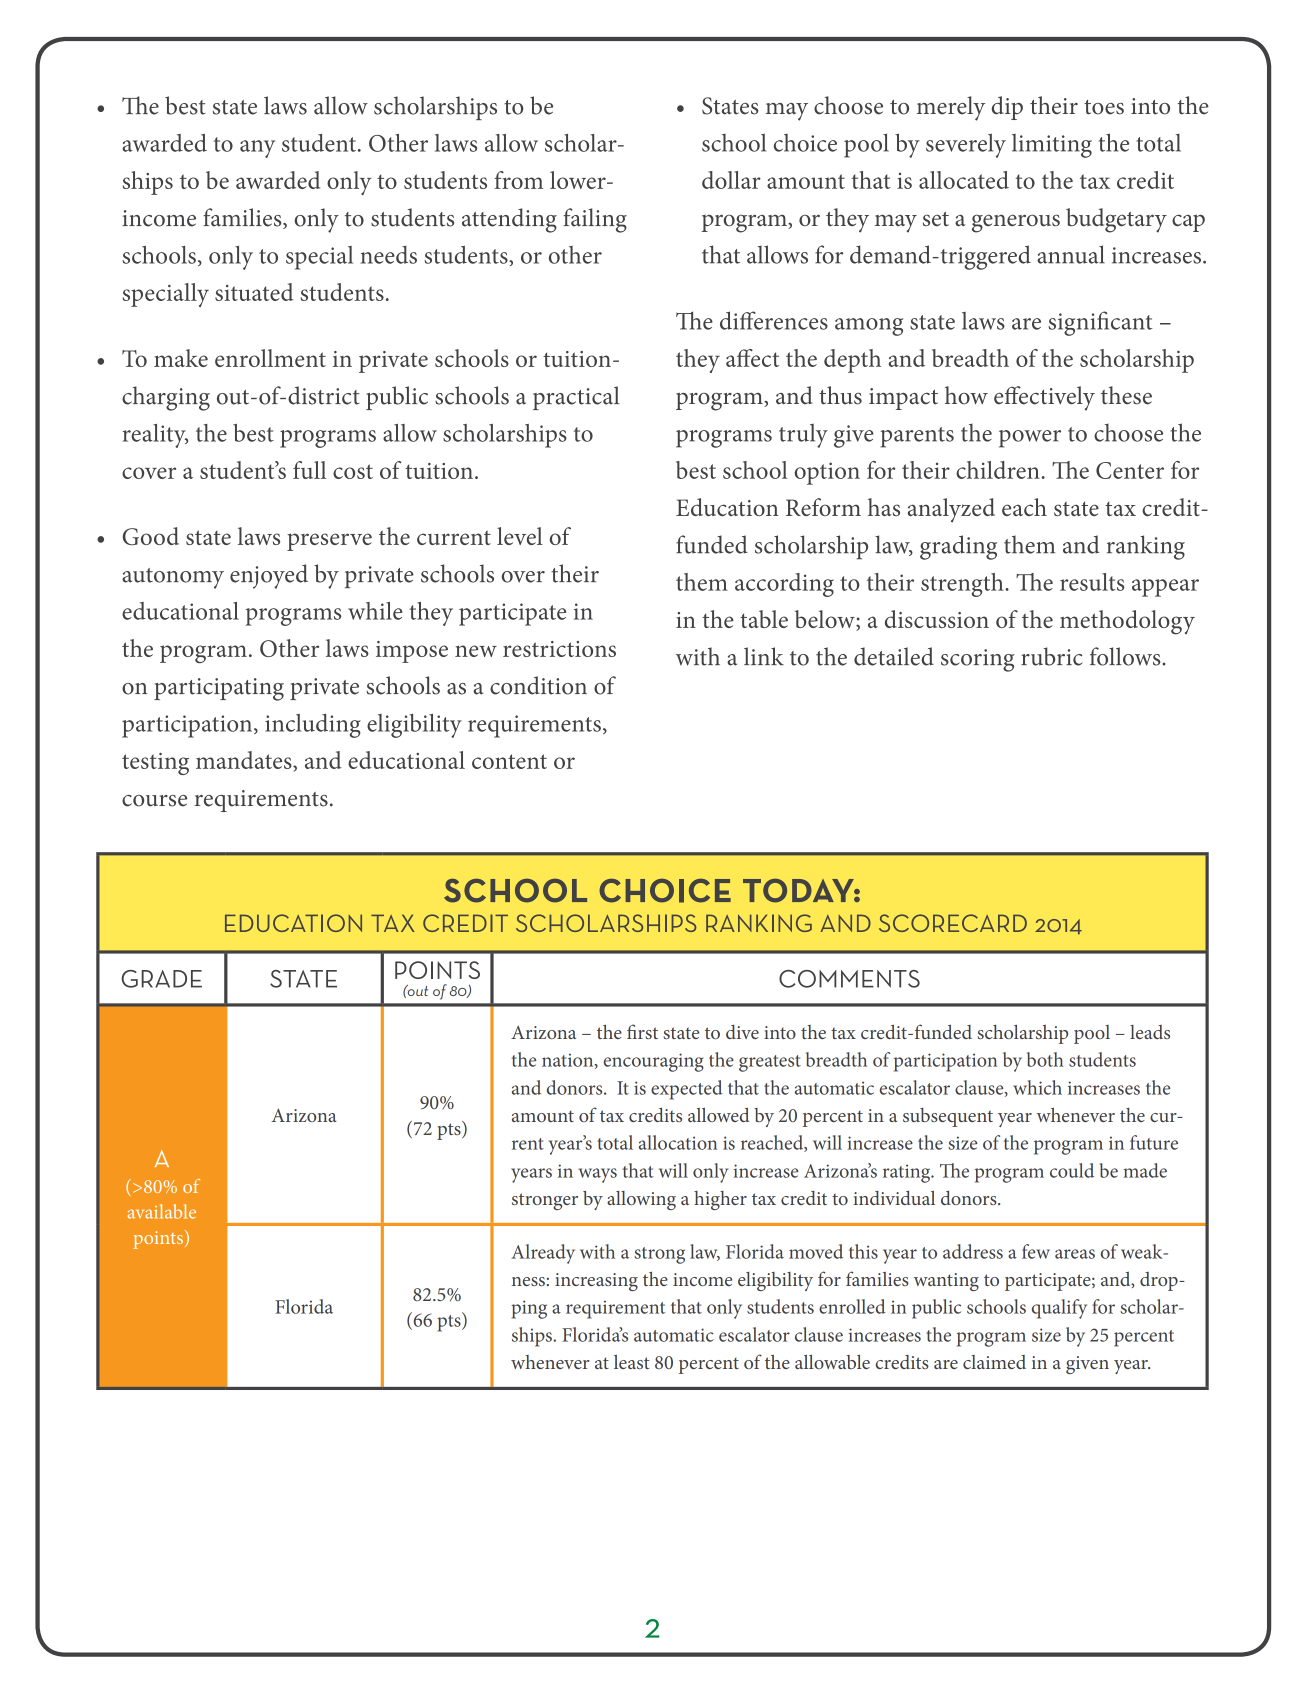  I want to click on limiting, so click(1052, 146).
